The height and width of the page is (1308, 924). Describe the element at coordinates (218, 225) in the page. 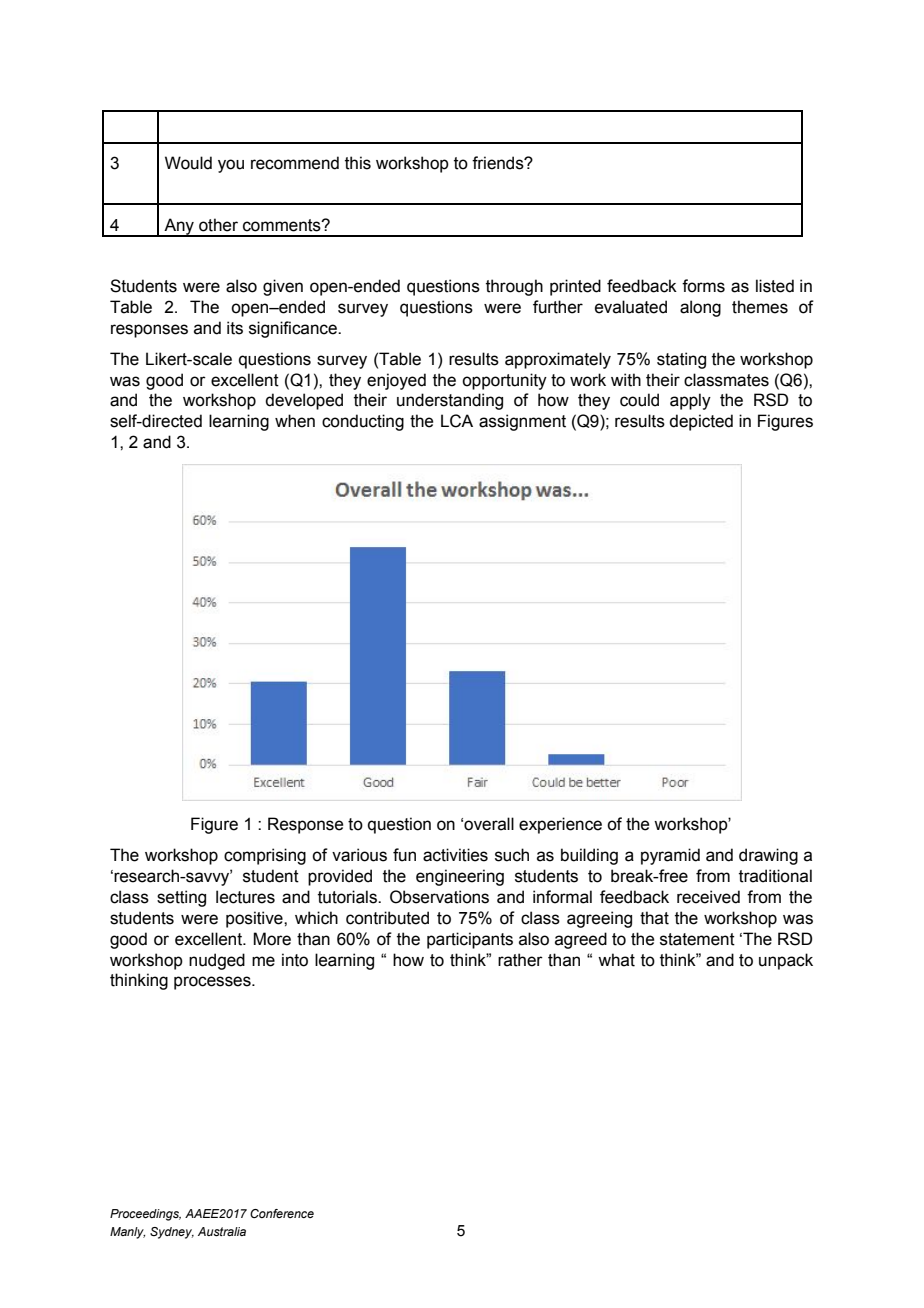

I see `other` at that location.
